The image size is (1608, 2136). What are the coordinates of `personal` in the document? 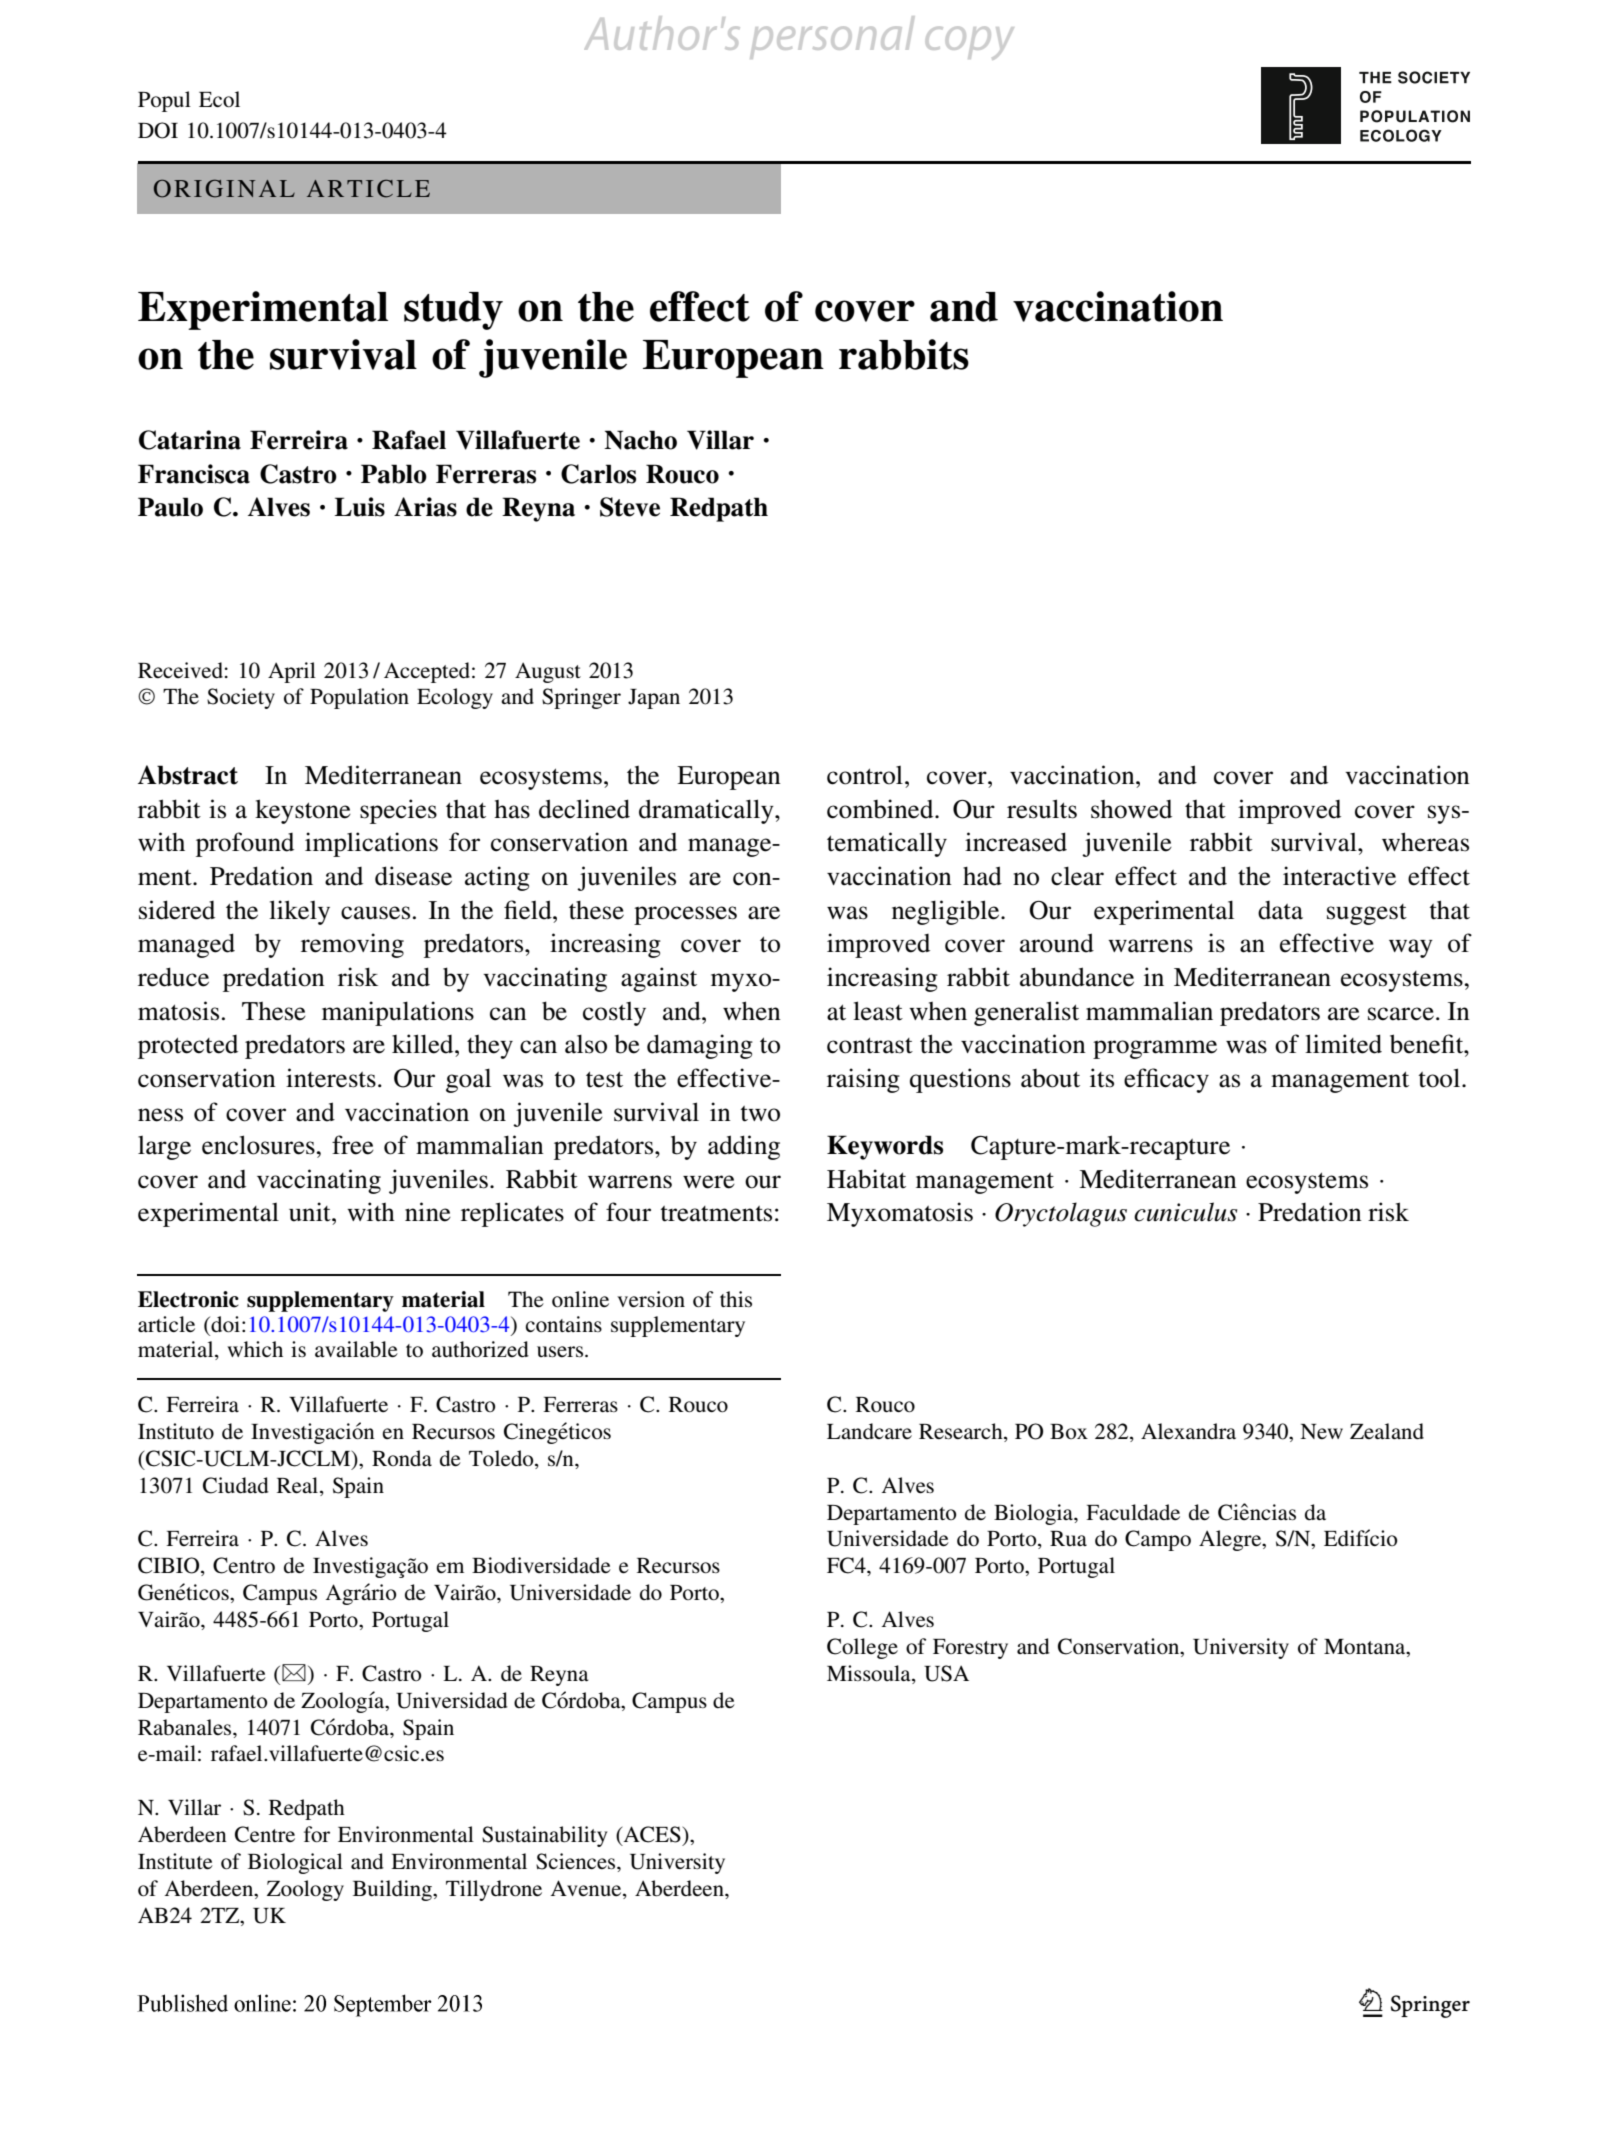 It's located at (832, 37).
